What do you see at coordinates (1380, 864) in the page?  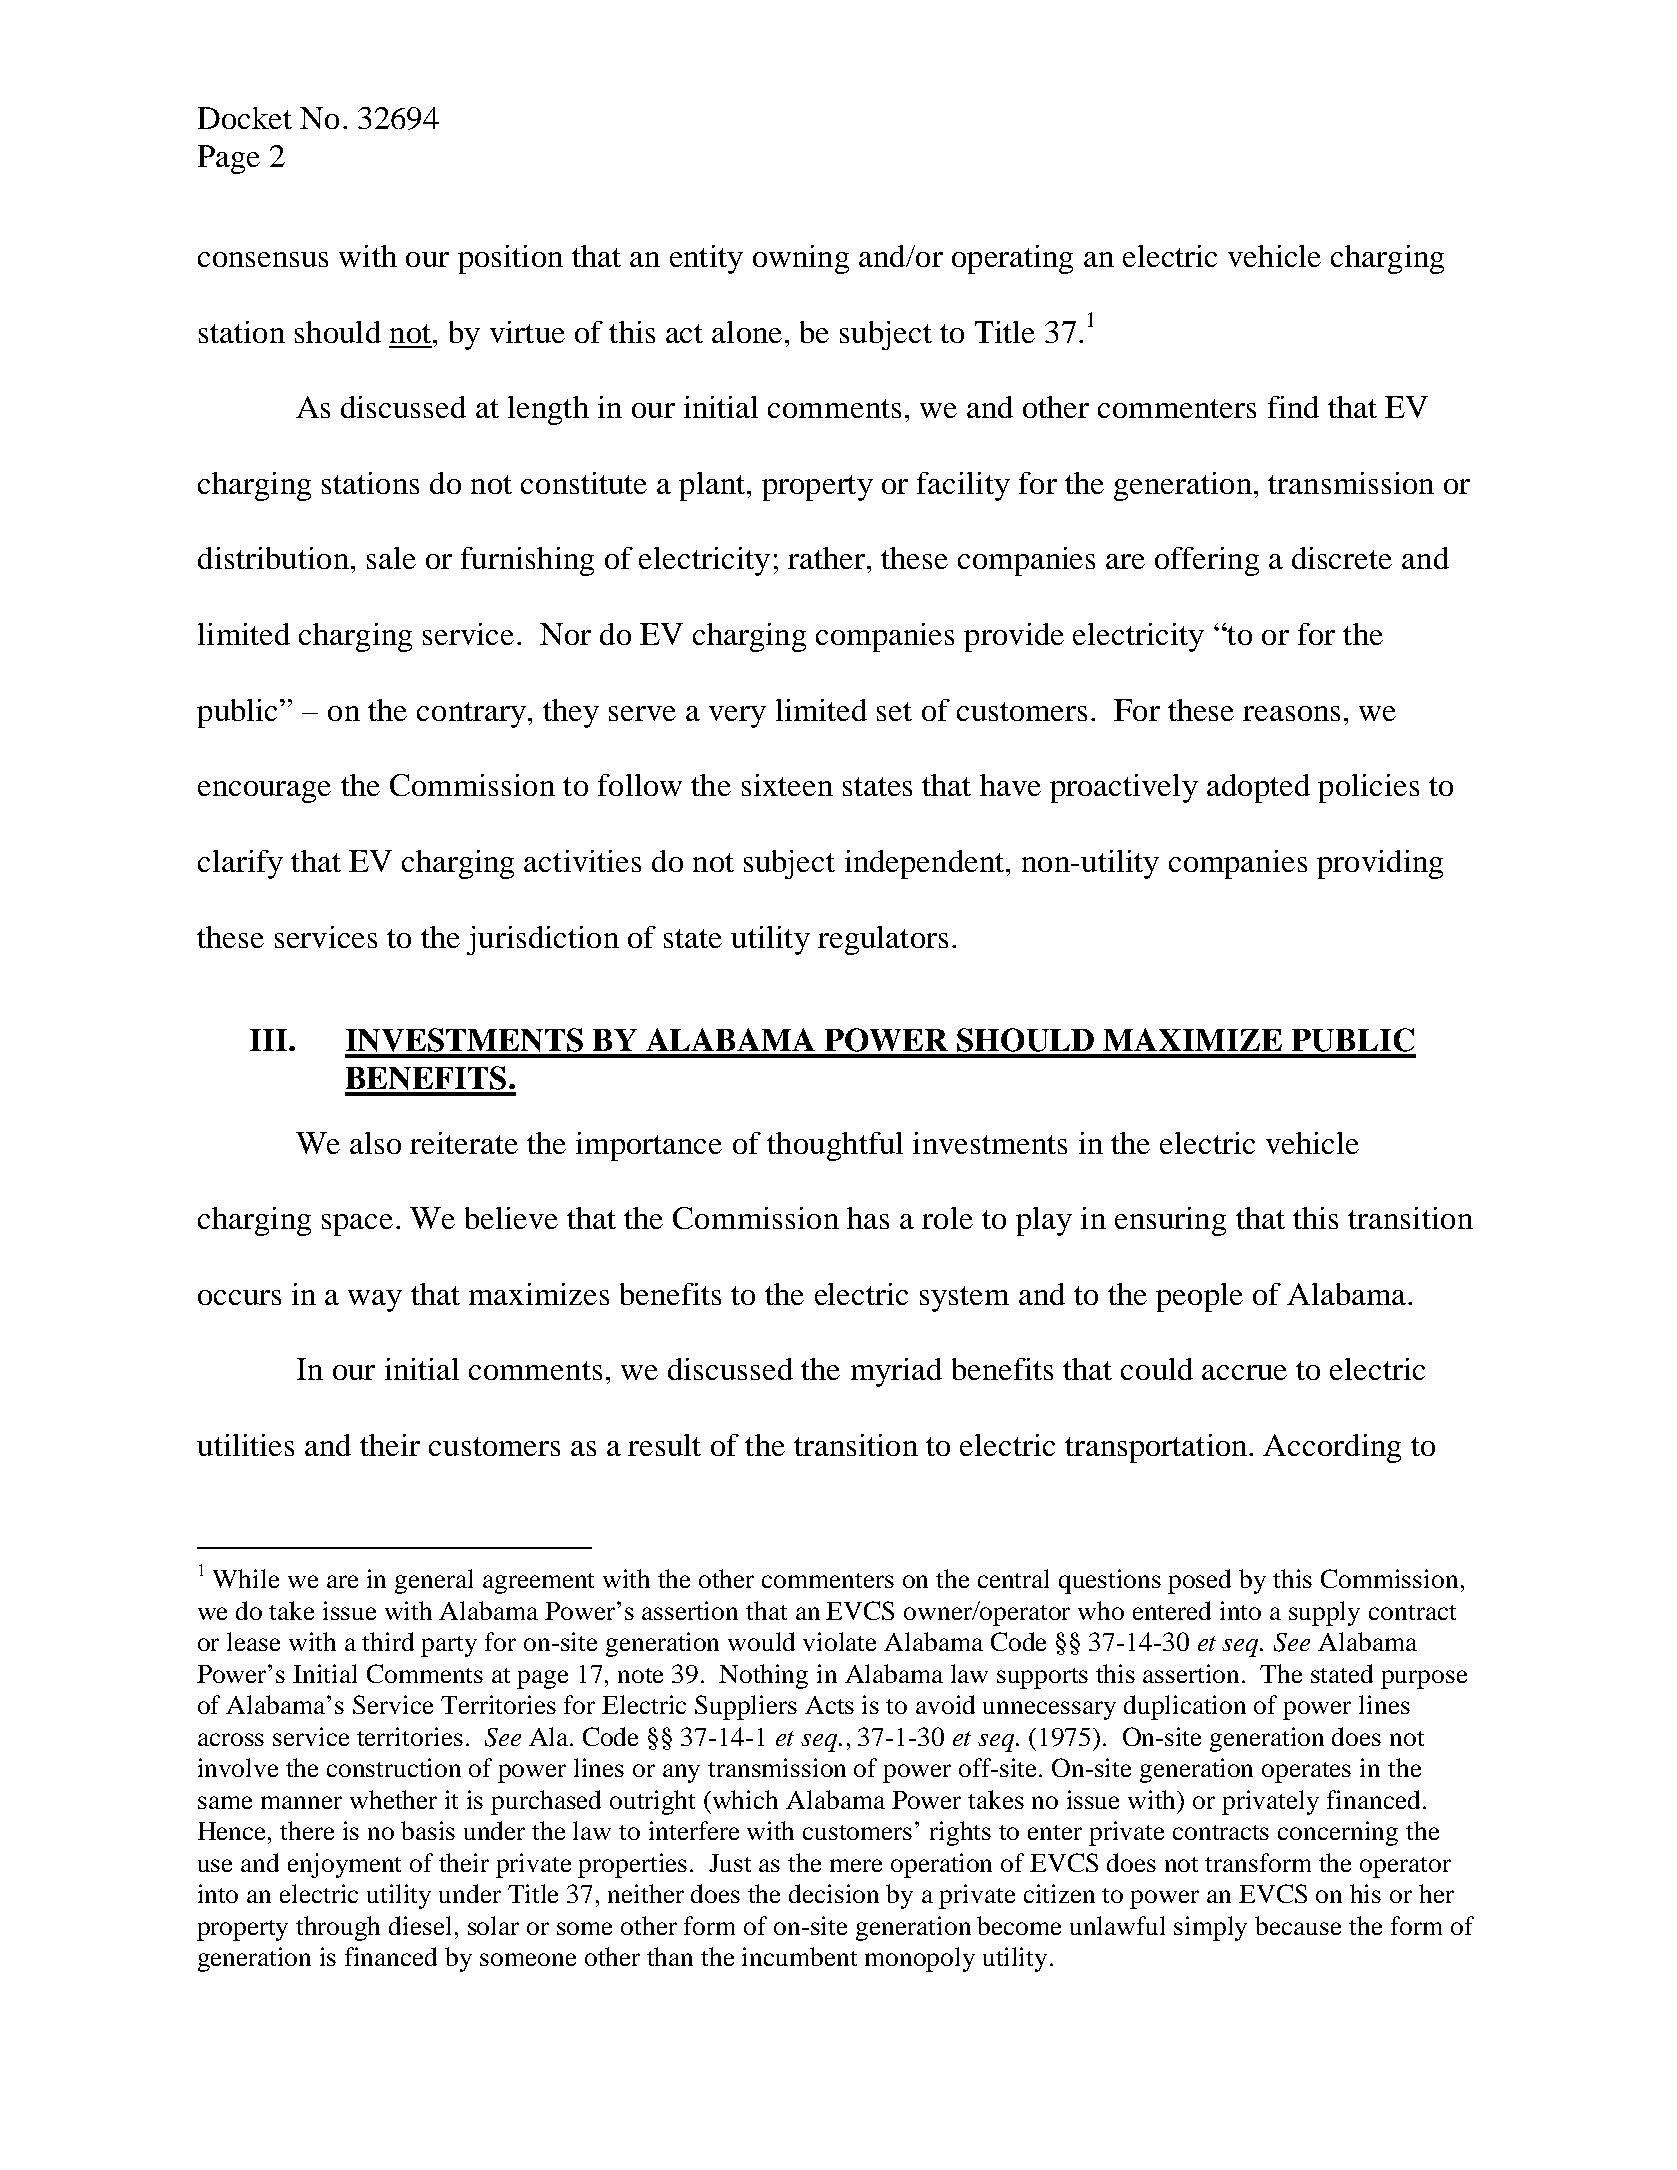 I see `providing` at bounding box center [1380, 864].
